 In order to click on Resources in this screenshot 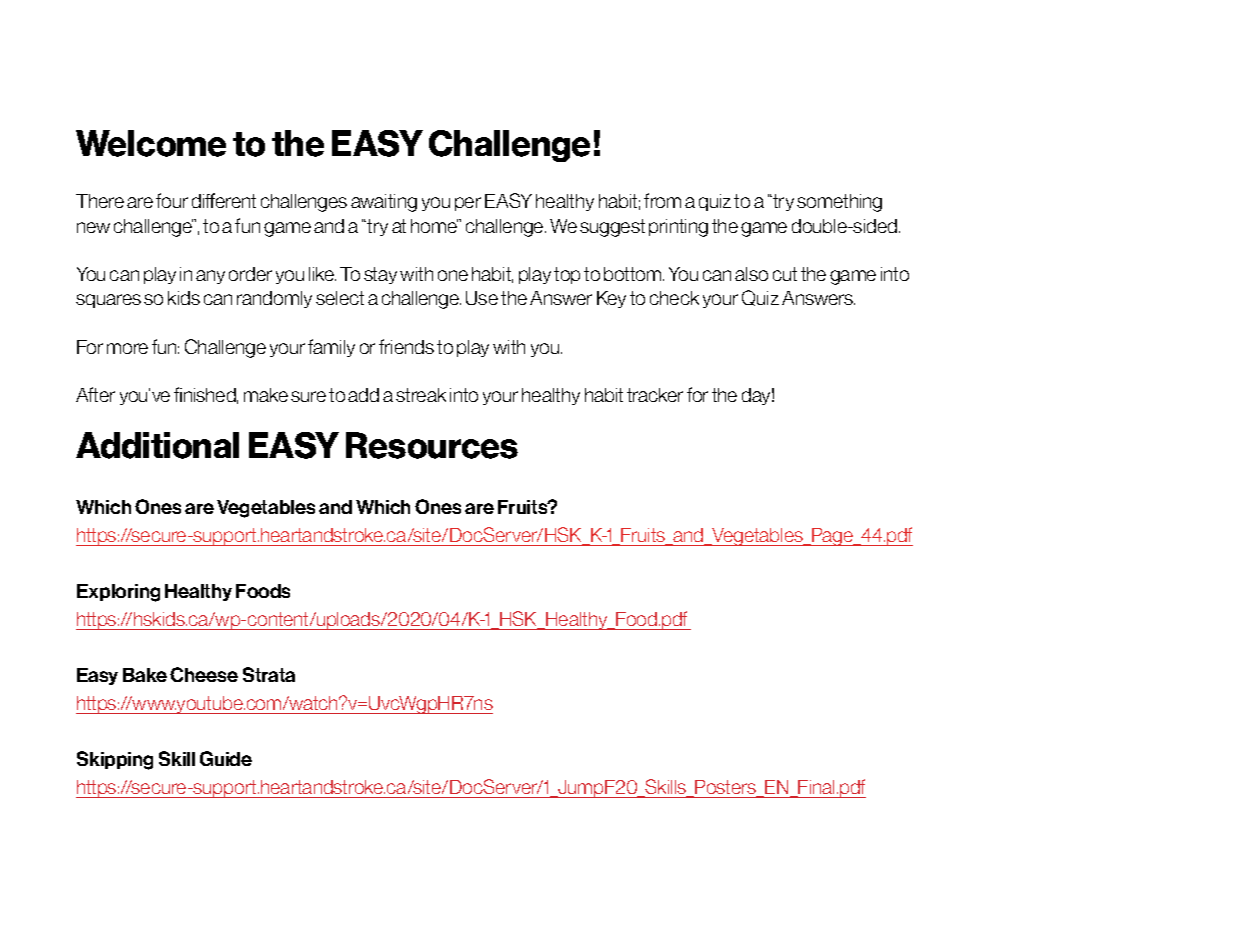, I will do `click(432, 445)`.
